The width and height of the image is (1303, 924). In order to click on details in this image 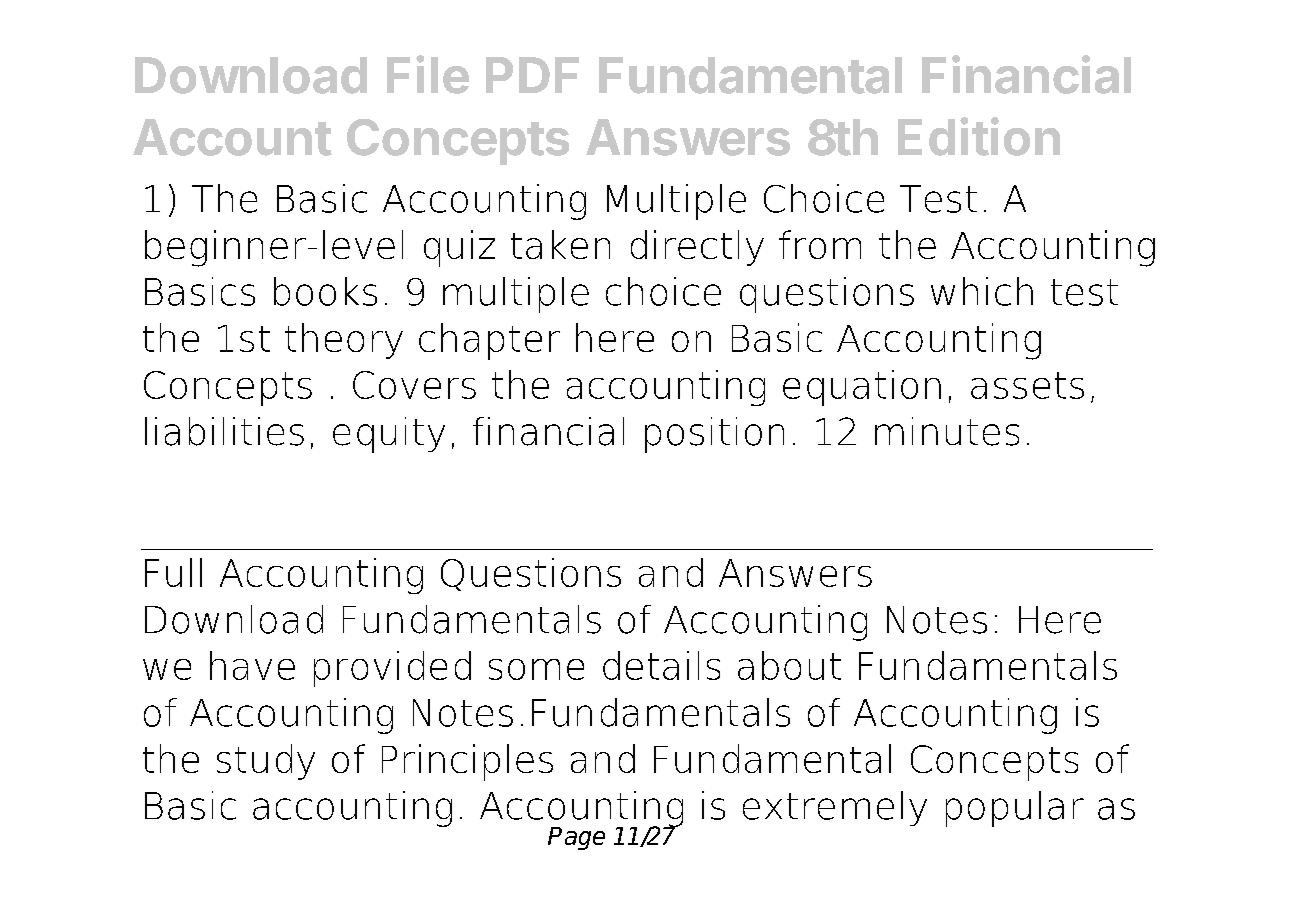, I will do `click(661, 665)`.
